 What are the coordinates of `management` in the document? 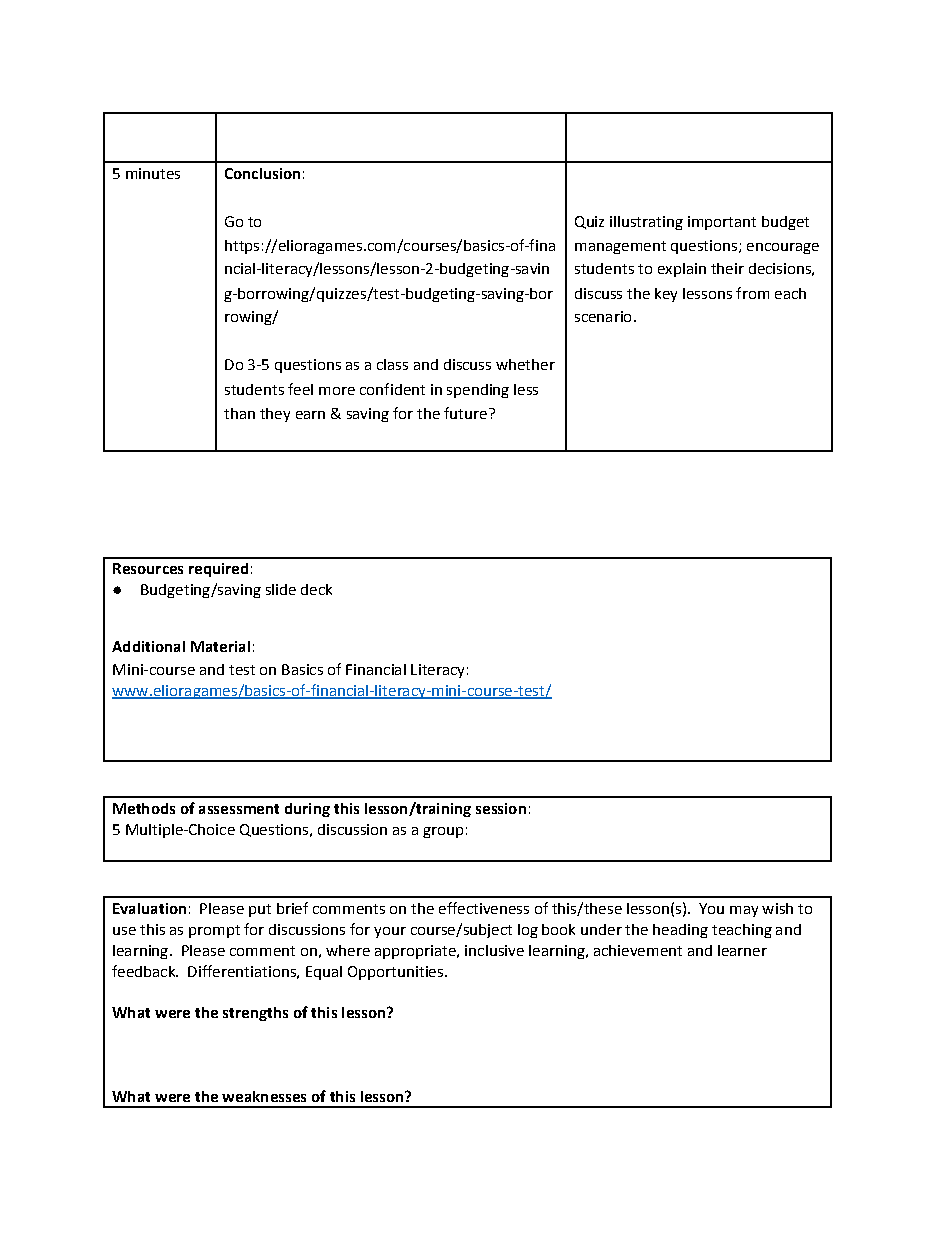 It's located at (620, 247).
